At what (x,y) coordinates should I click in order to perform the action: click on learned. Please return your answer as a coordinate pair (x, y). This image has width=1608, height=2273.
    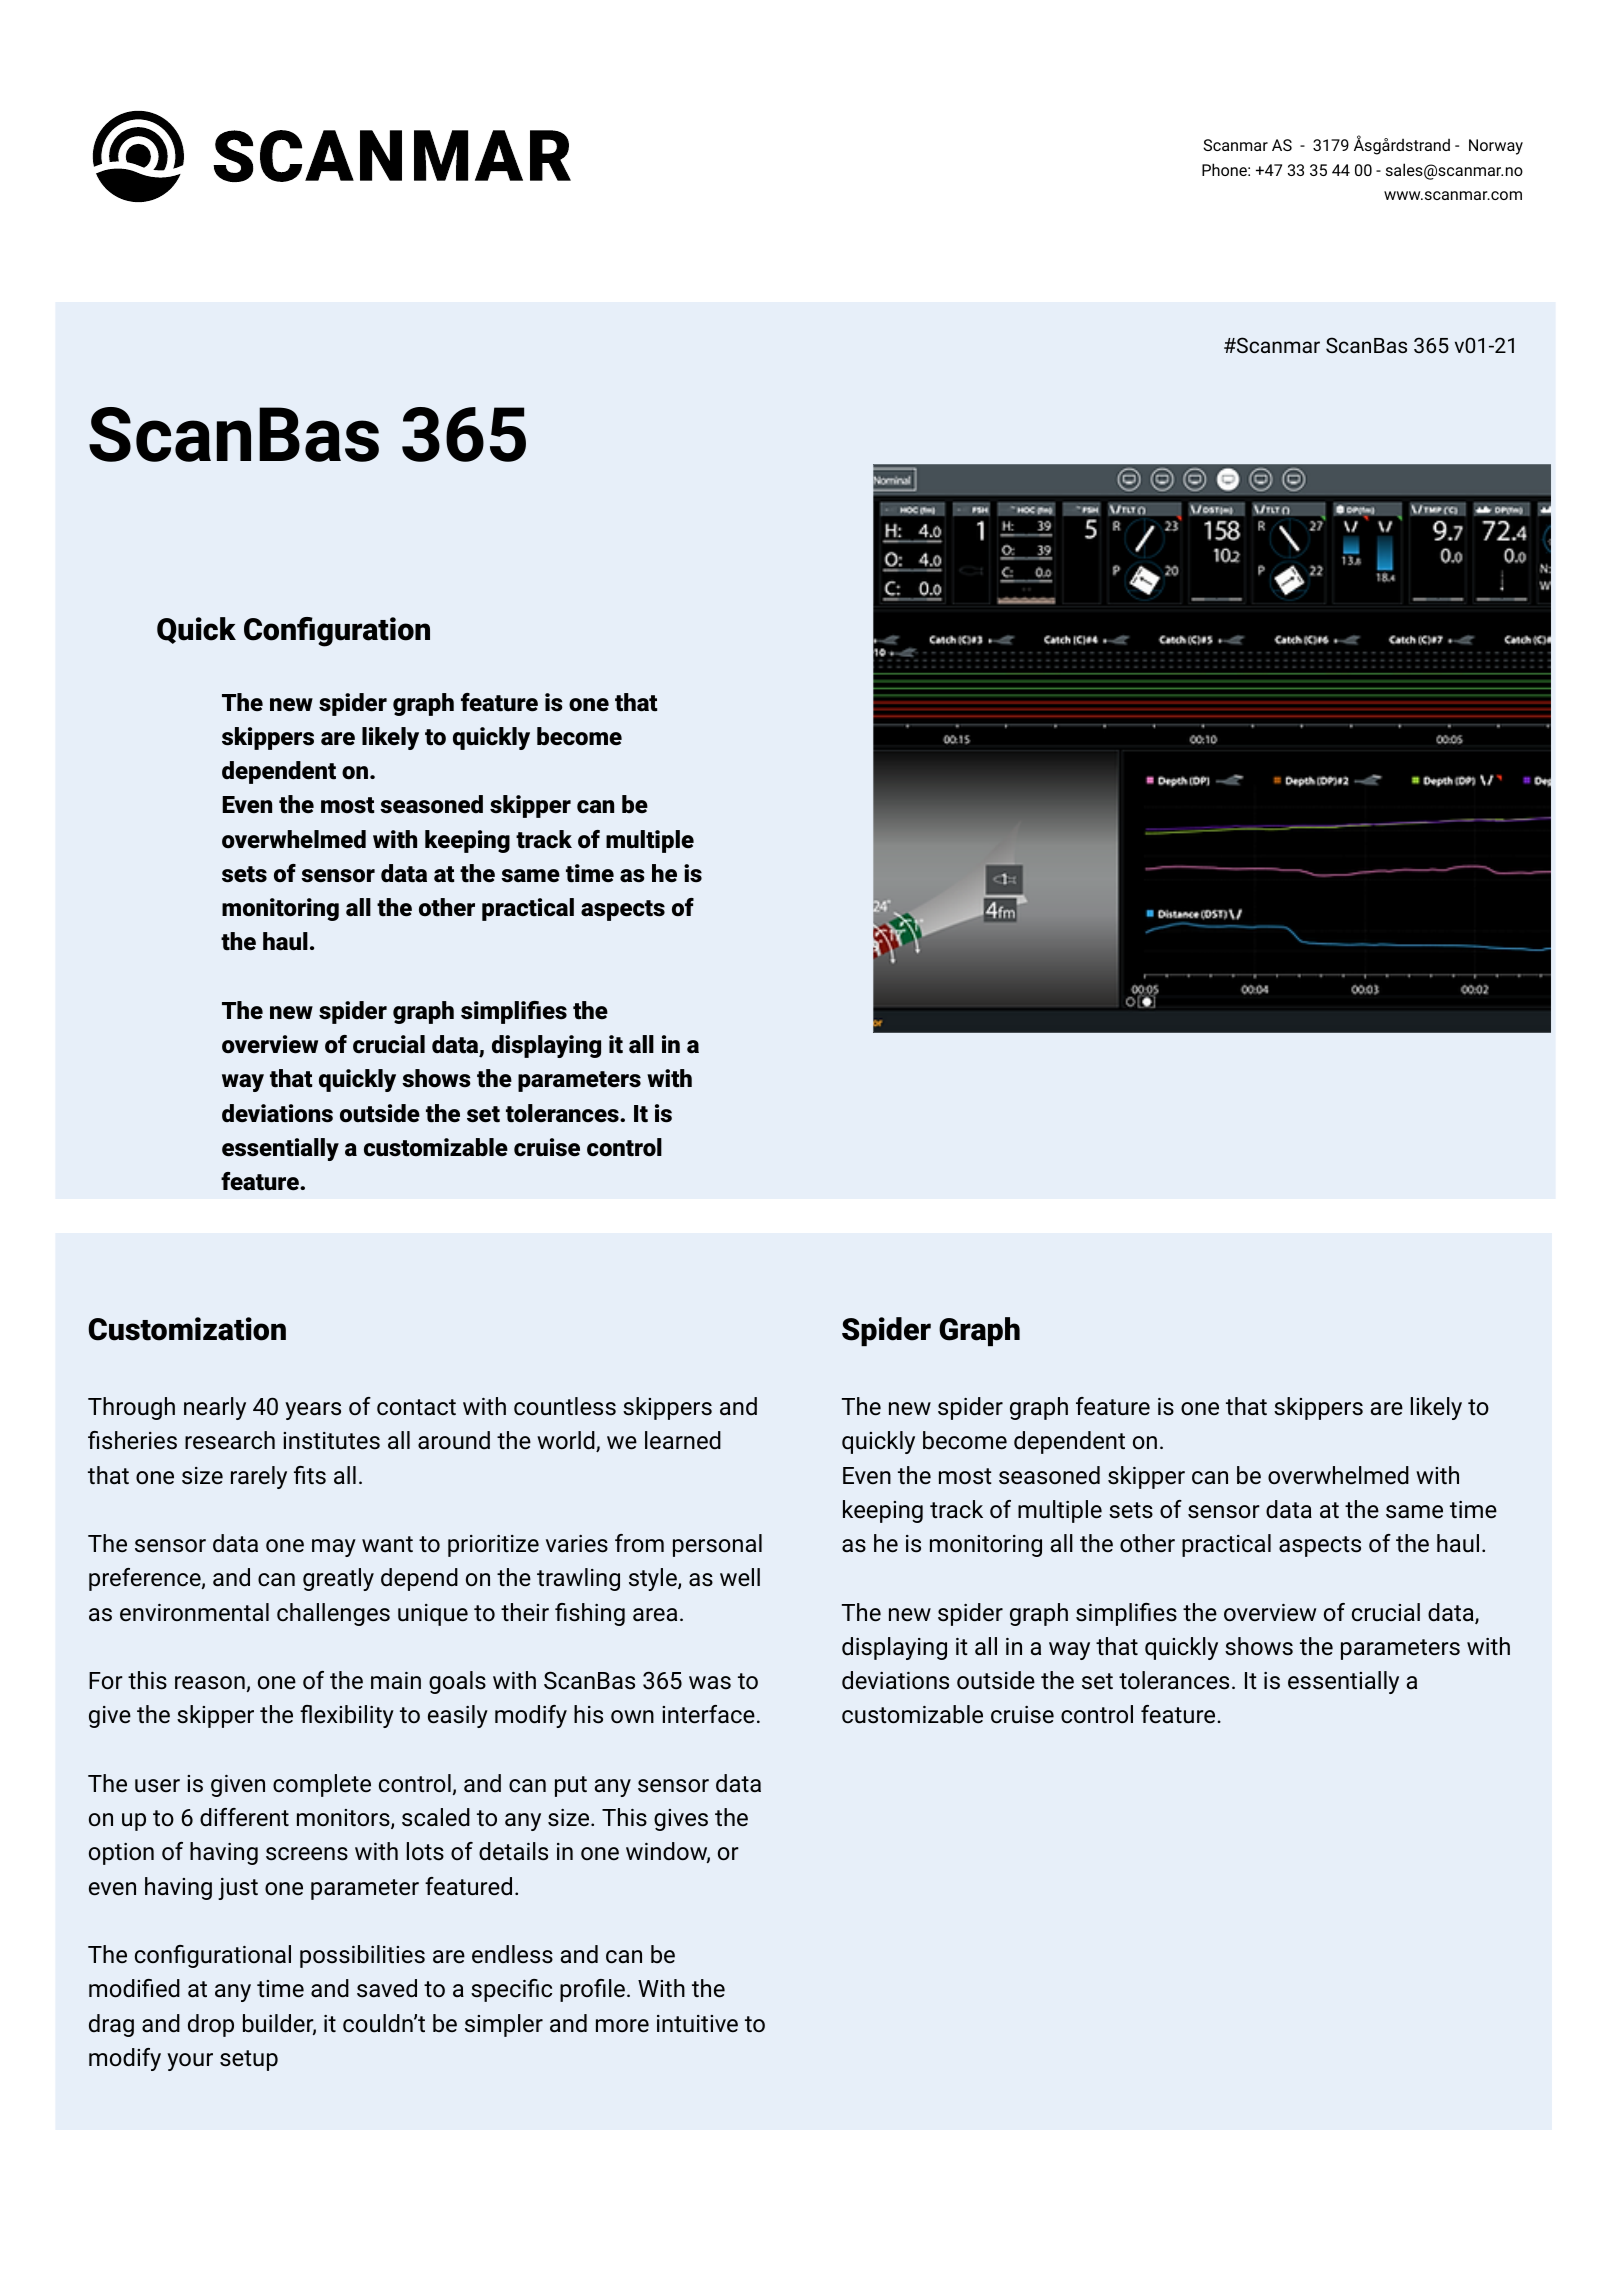
    Looking at the image, I should click on (683, 1440).
